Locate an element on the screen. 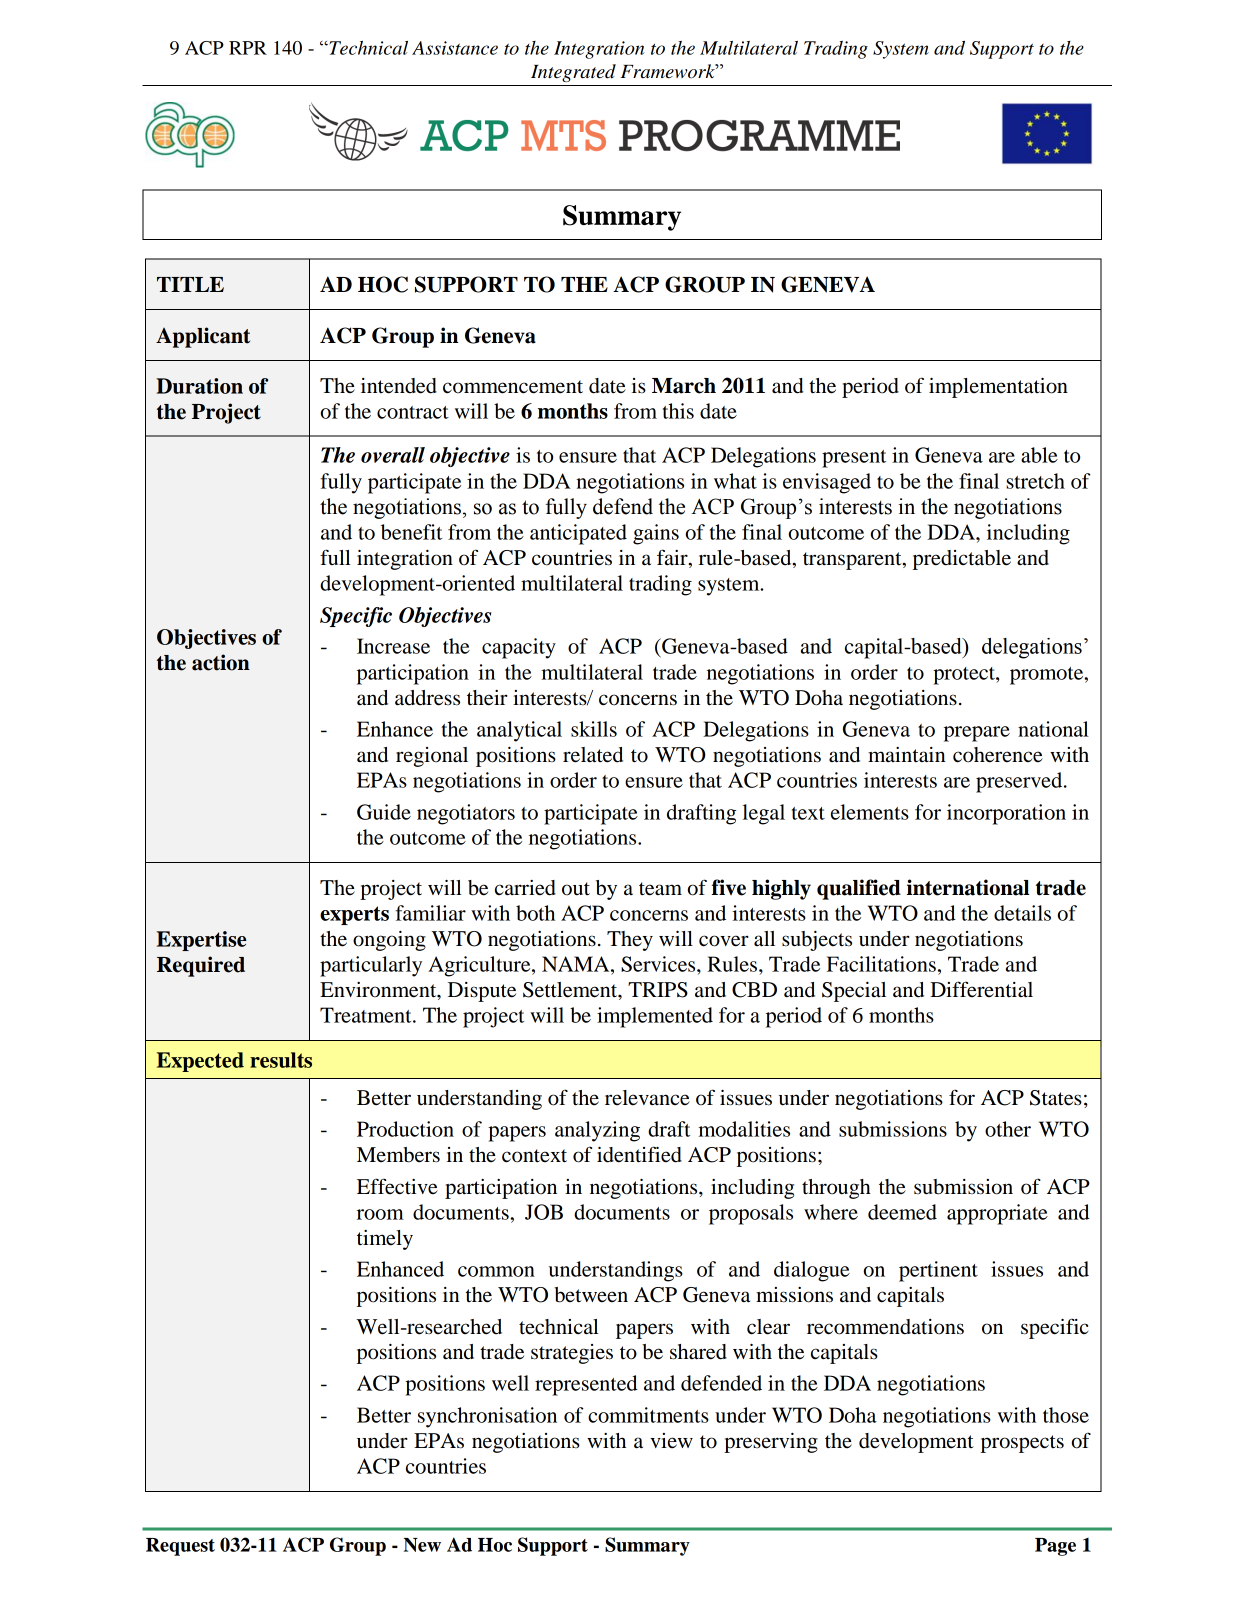 The width and height of the screenshot is (1237, 1600). Assistance is located at coordinates (455, 48).
